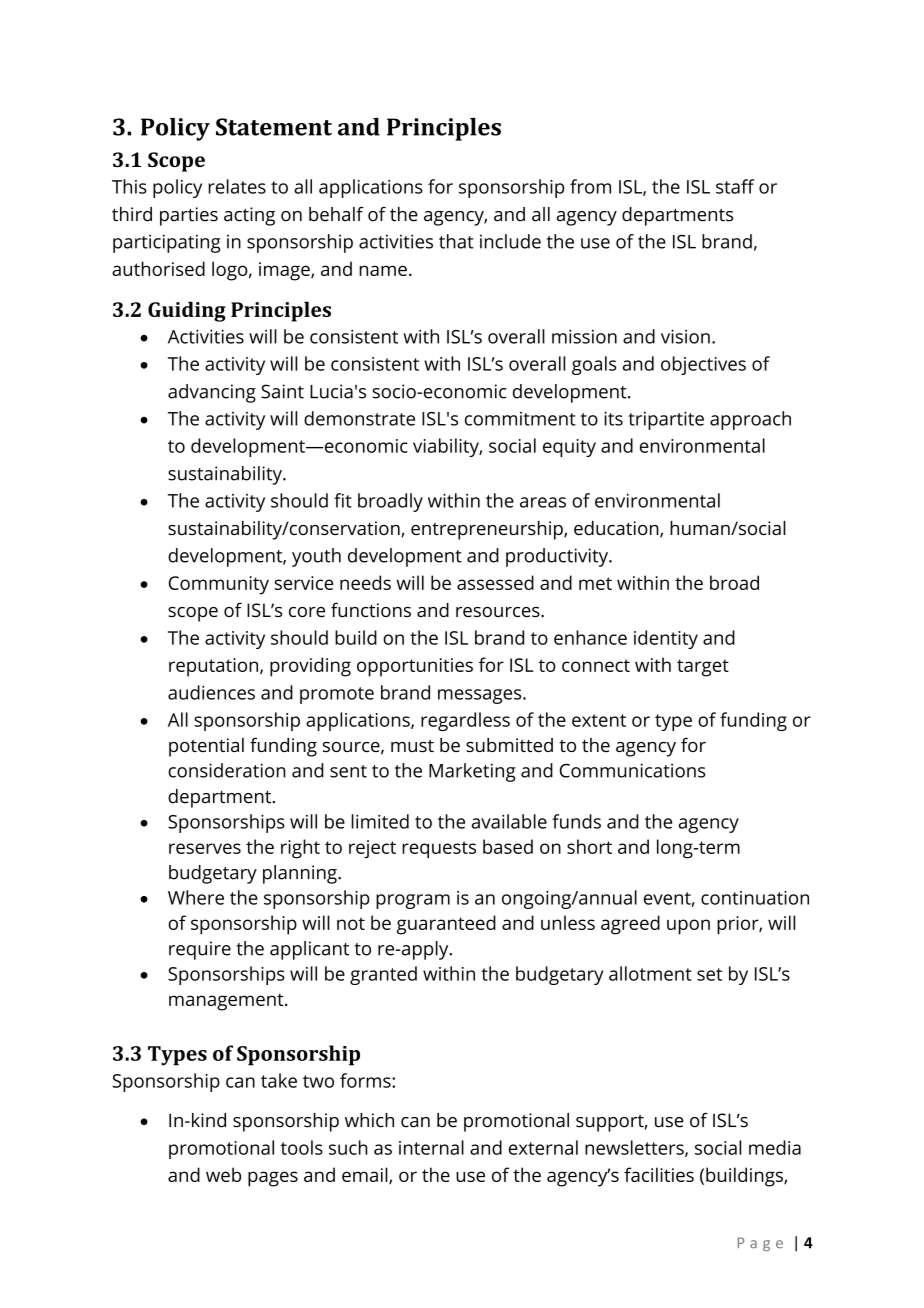  Describe the element at coordinates (237, 186) in the screenshot. I see `relates` at that location.
